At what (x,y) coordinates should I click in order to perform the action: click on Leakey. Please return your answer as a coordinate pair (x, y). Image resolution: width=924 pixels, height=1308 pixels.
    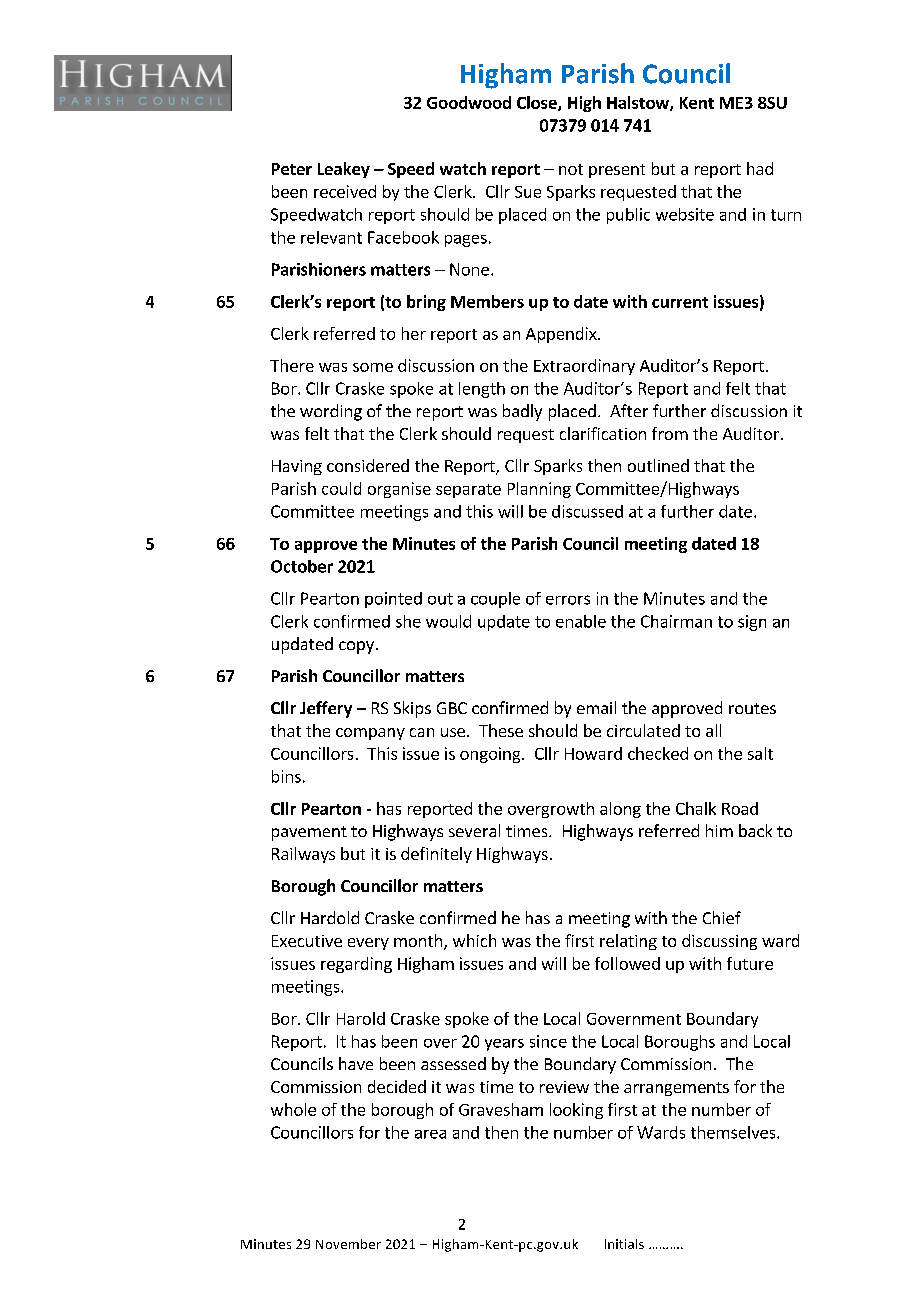
    Looking at the image, I should click on (344, 170).
